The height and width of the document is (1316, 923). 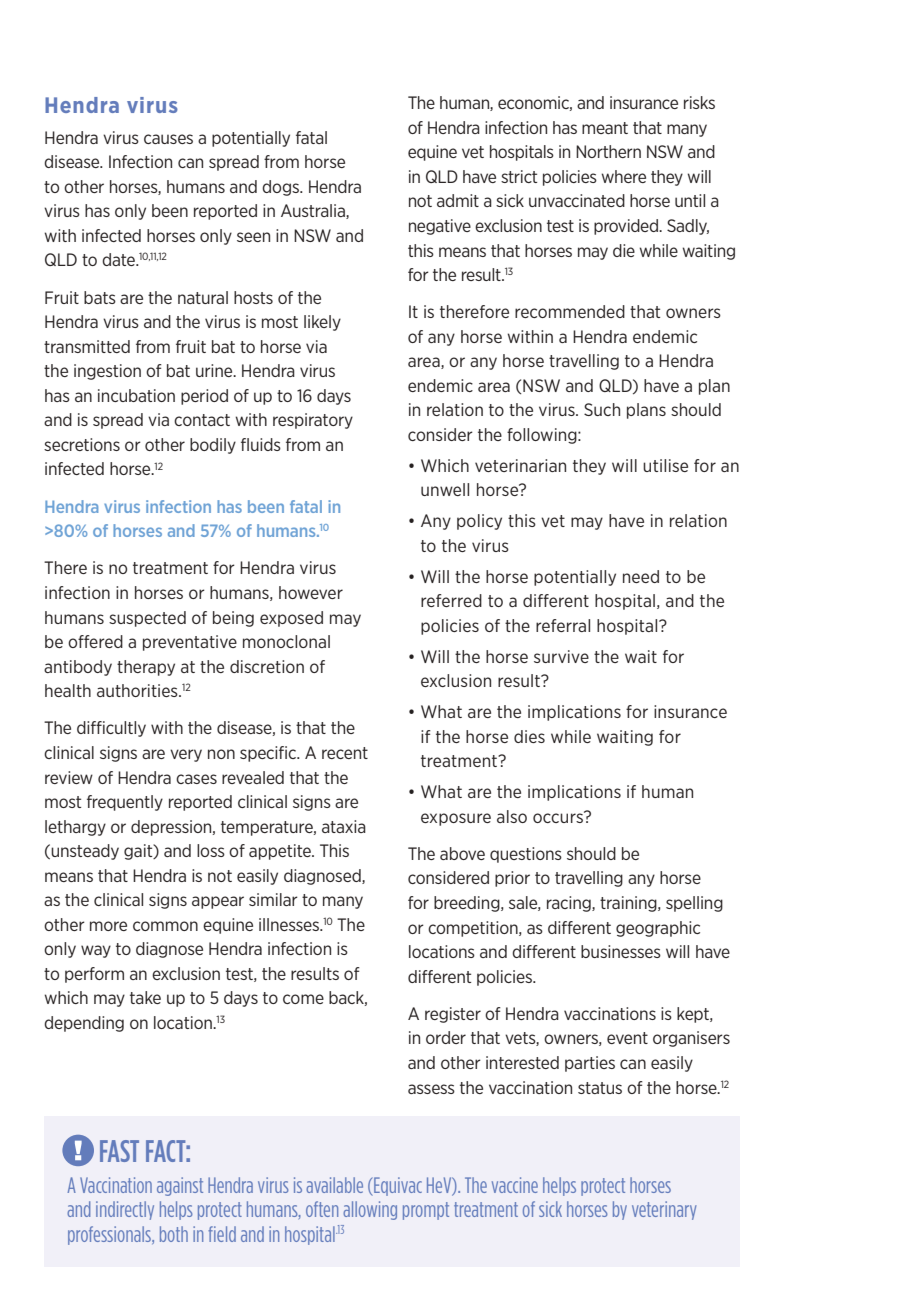 What do you see at coordinates (665, 465) in the document?
I see `utilise` at bounding box center [665, 465].
